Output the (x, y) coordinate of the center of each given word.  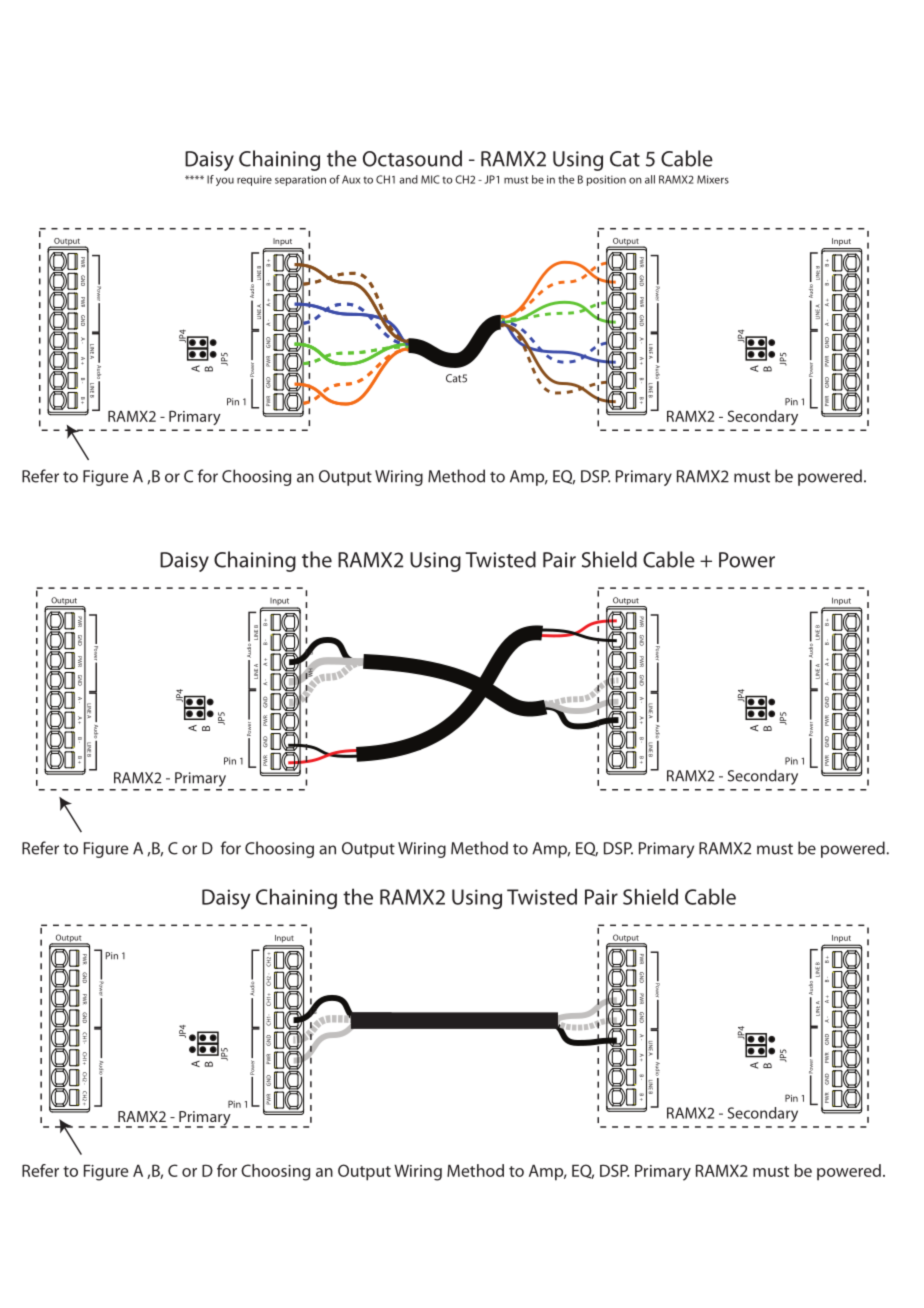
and (408, 179)
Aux (351, 179)
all (650, 179)
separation (300, 180)
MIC (430, 179)
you (225, 181)
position (606, 180)
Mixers (713, 179)
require (254, 180)
